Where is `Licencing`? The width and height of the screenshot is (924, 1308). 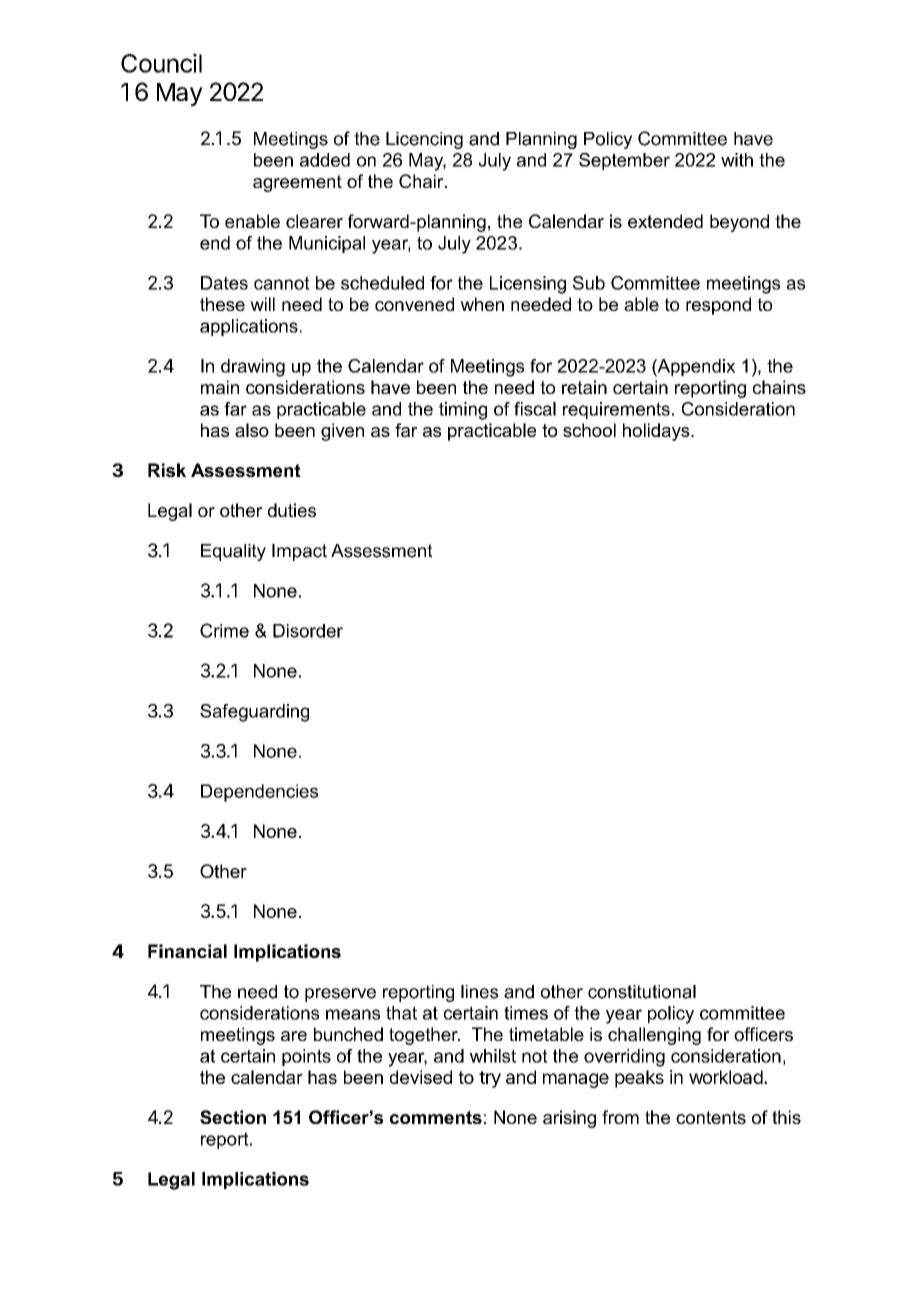
Licencing is located at coordinates (424, 140).
